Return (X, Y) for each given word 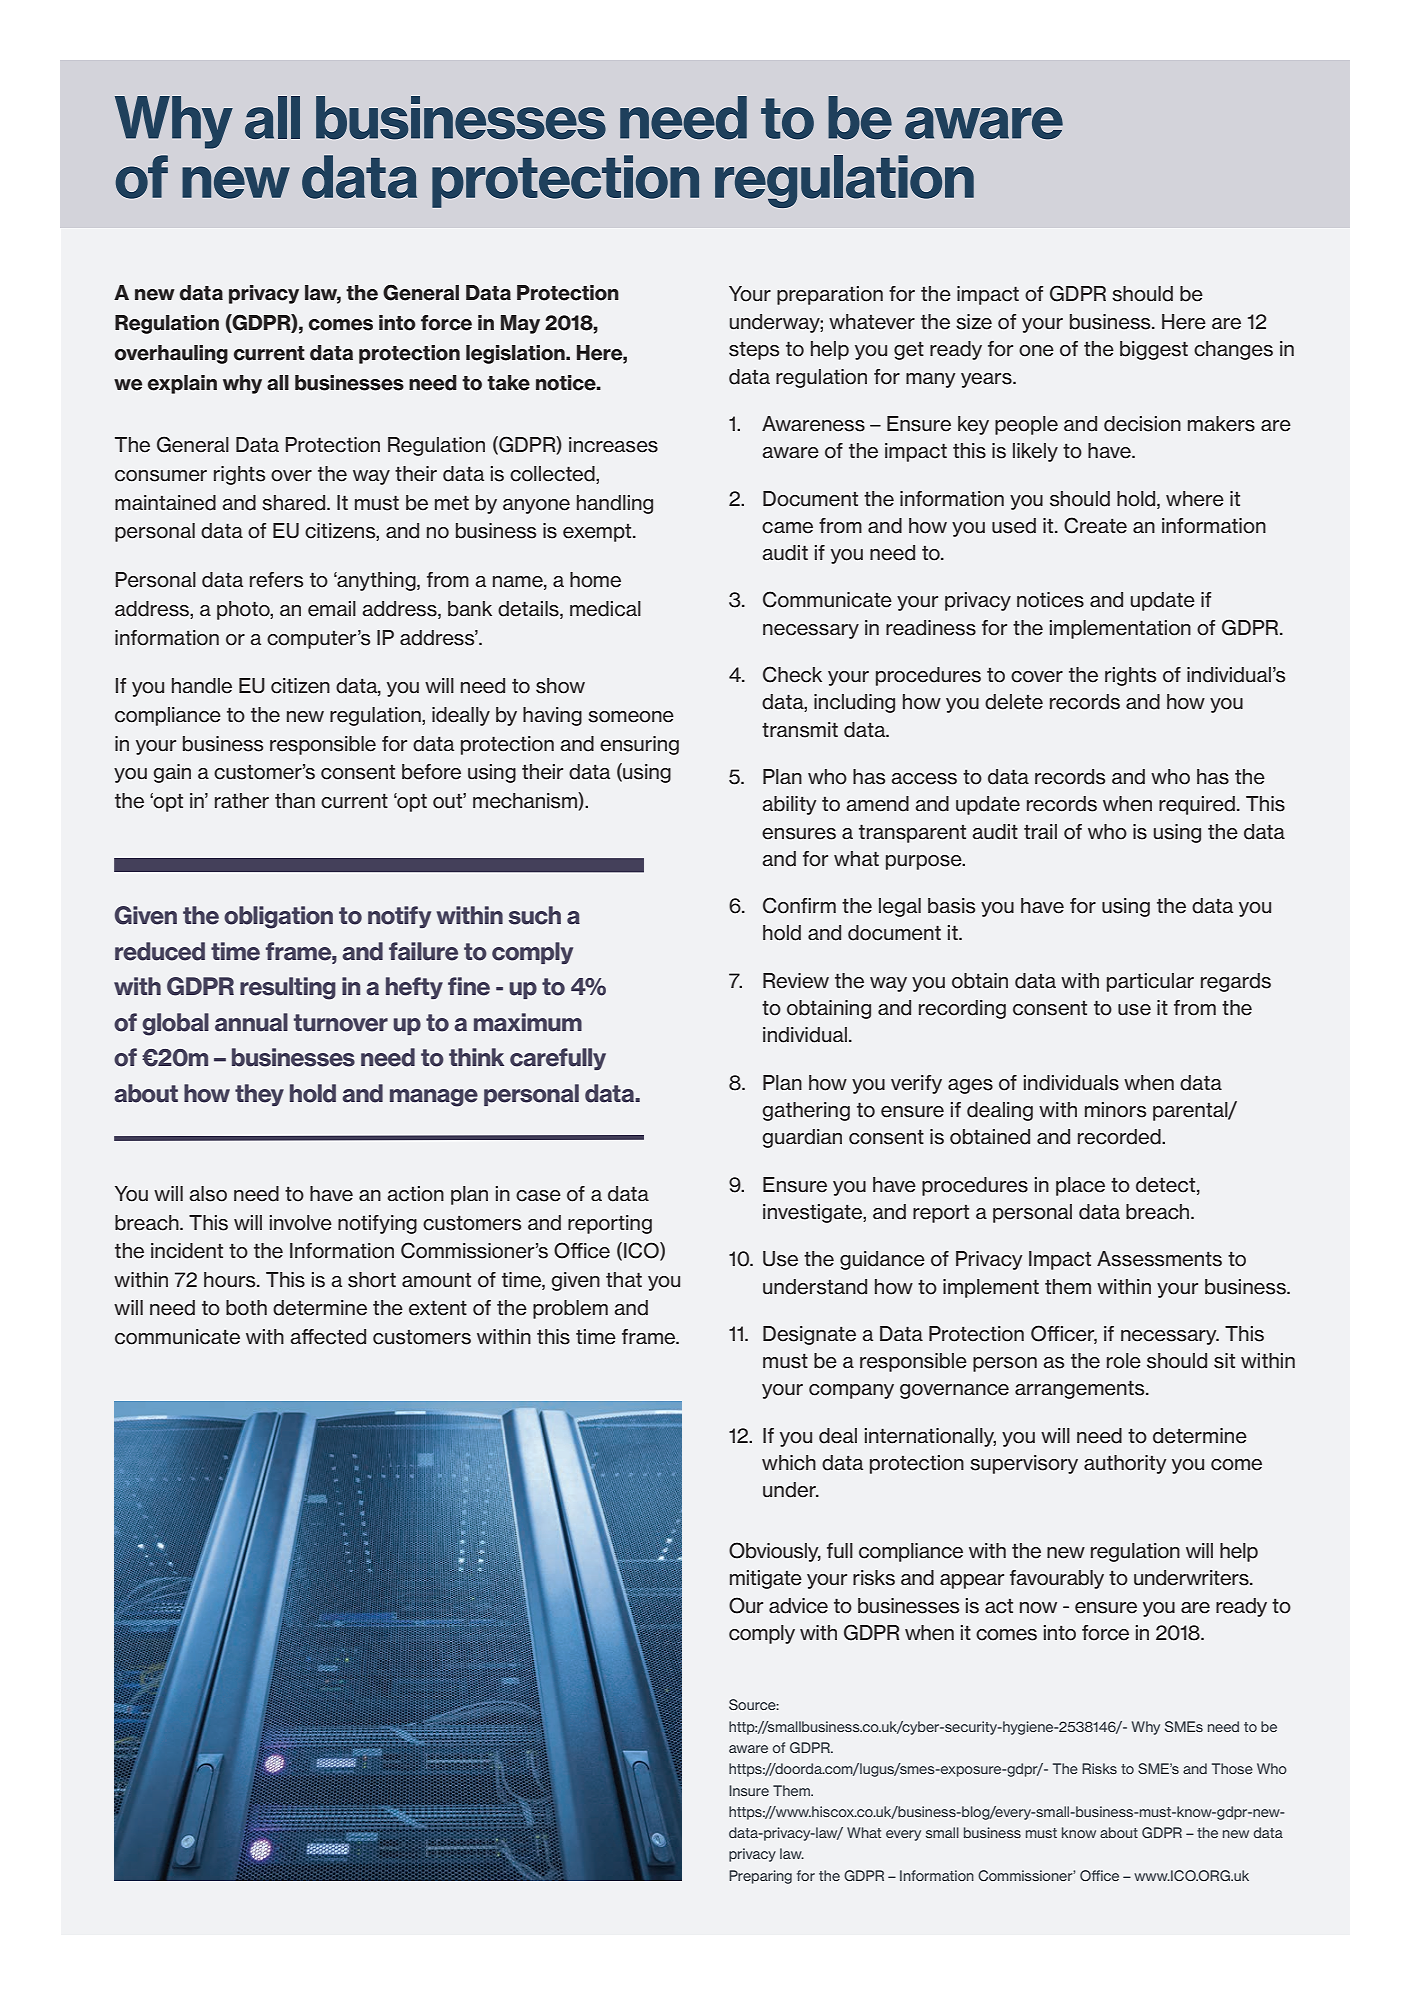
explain (182, 384)
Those (1232, 1768)
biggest (1154, 350)
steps (754, 350)
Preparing (760, 1877)
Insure (749, 1790)
